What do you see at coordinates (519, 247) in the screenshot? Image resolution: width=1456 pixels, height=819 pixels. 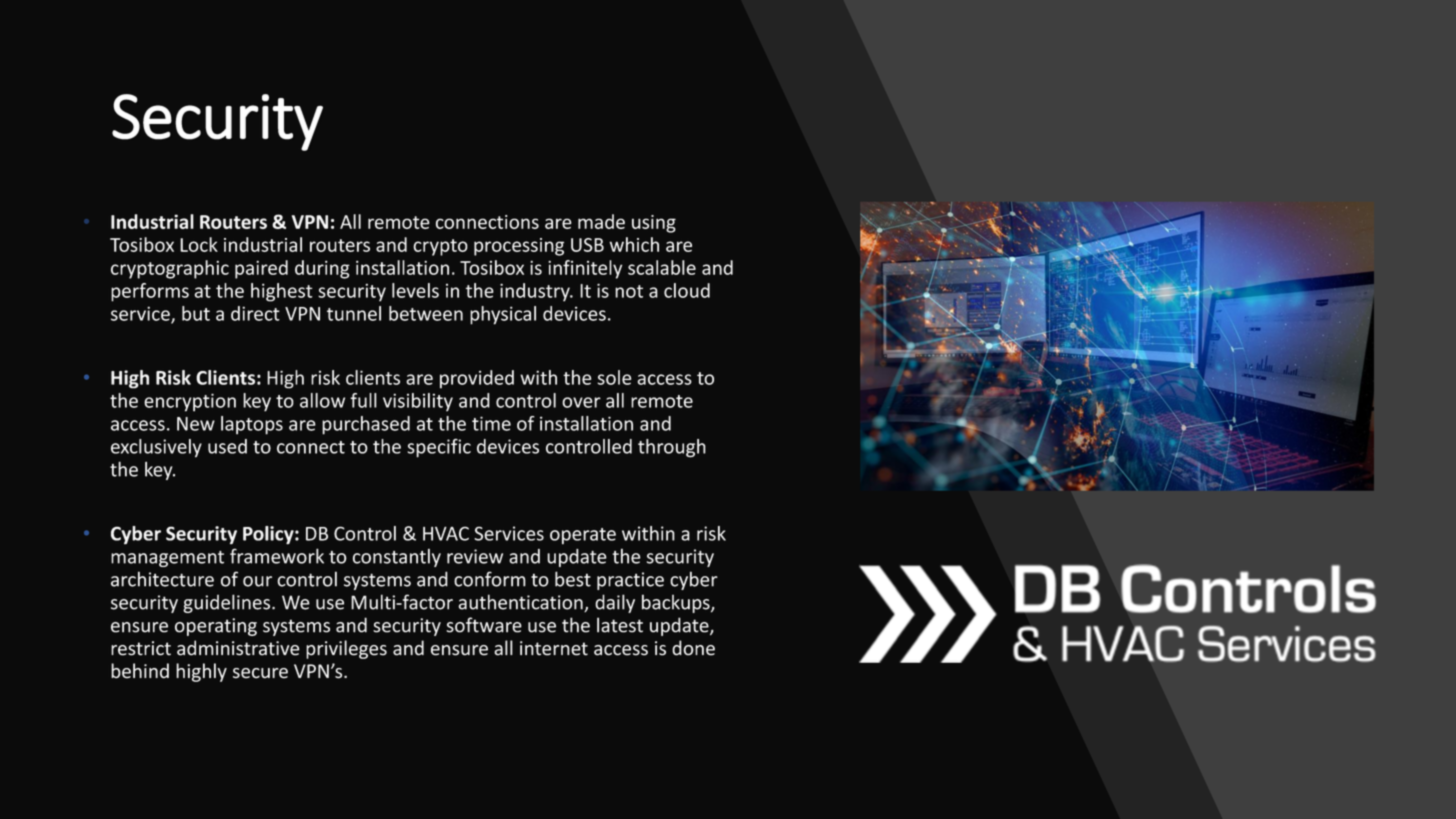 I see `processing` at bounding box center [519, 247].
